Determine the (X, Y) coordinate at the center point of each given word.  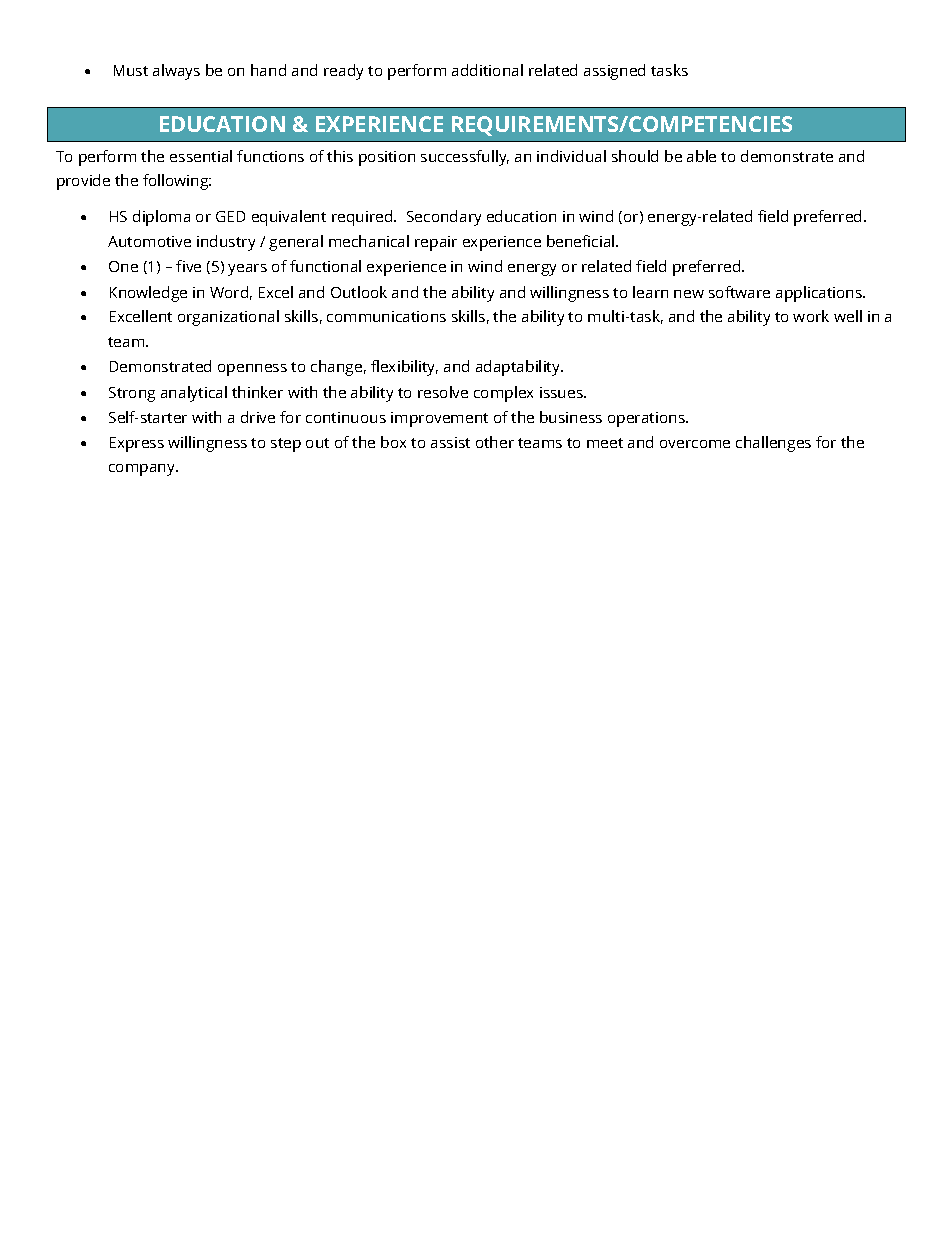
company (143, 470)
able (701, 156)
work (811, 316)
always (176, 72)
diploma (161, 218)
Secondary (444, 218)
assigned (614, 72)
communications (386, 316)
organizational (228, 318)
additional (487, 70)
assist (450, 442)
